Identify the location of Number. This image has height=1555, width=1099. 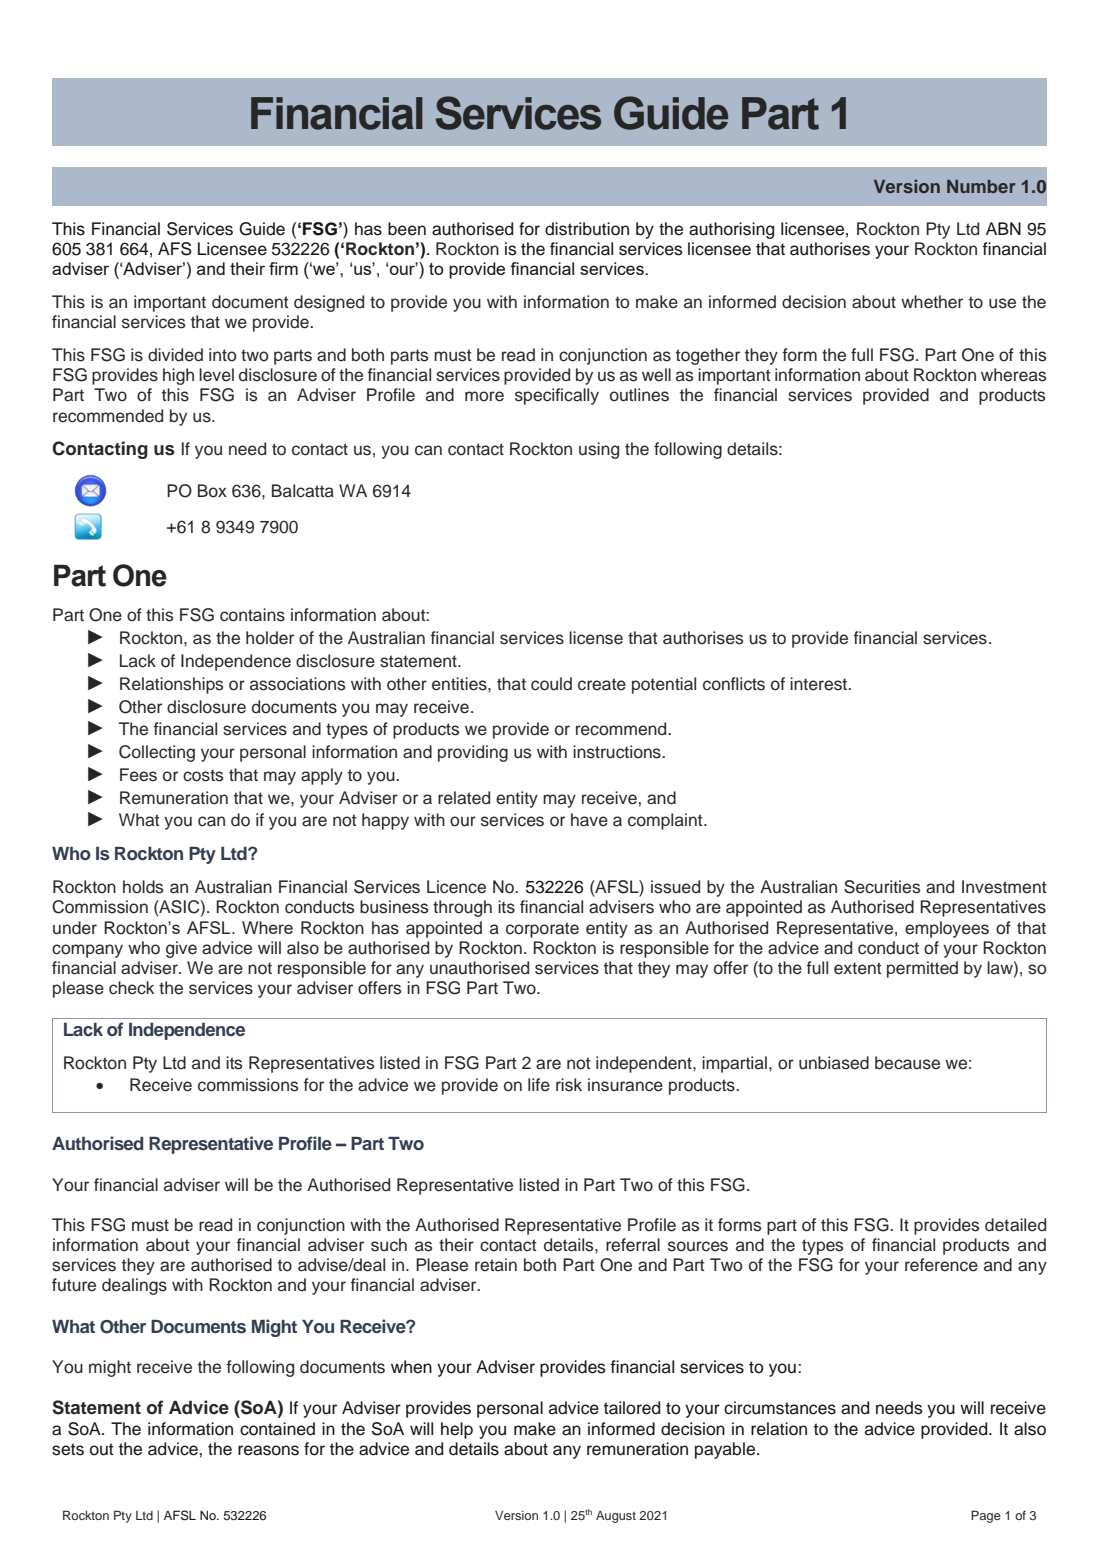
(981, 186).
